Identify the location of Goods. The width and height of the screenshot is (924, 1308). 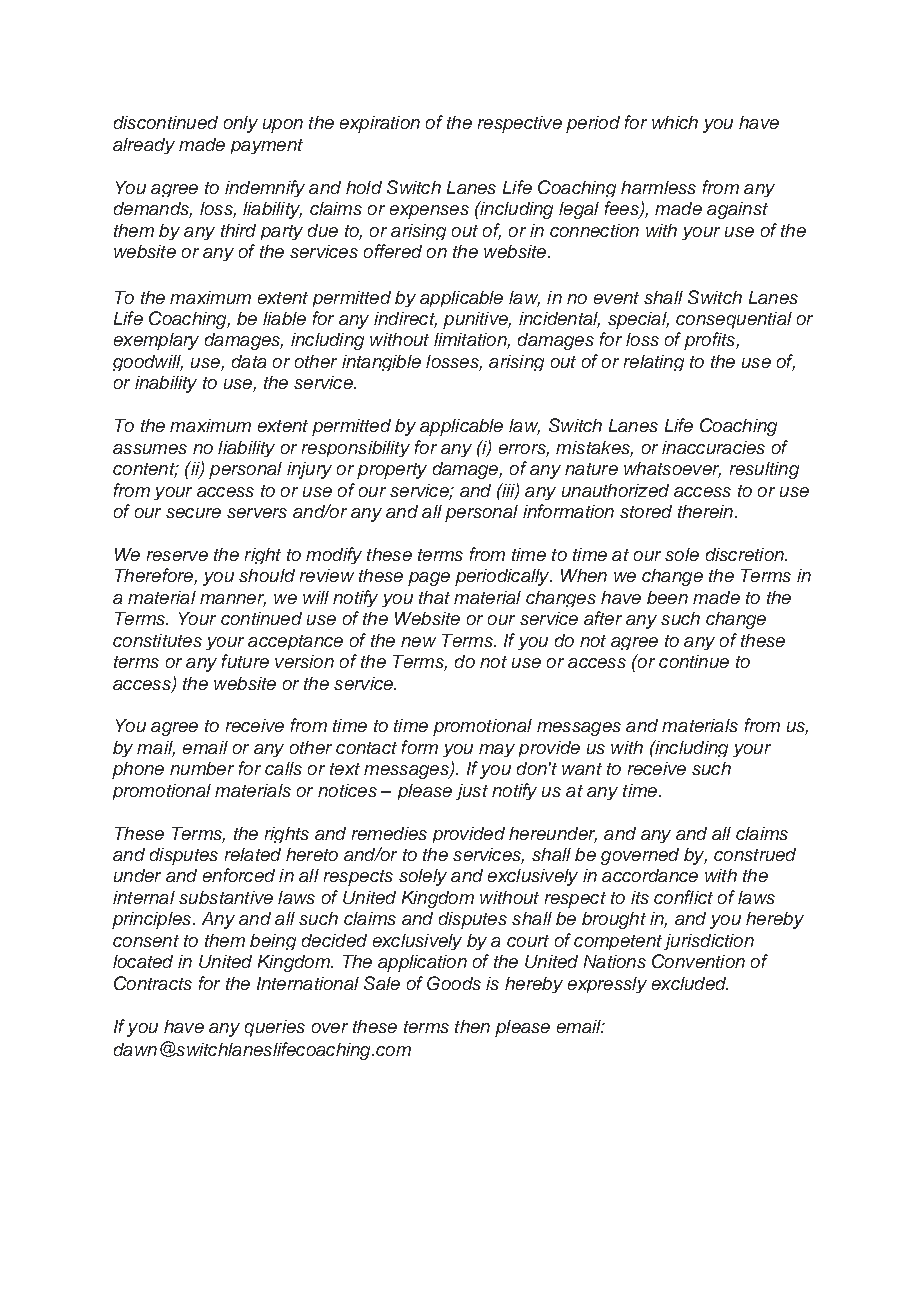
(454, 983).
